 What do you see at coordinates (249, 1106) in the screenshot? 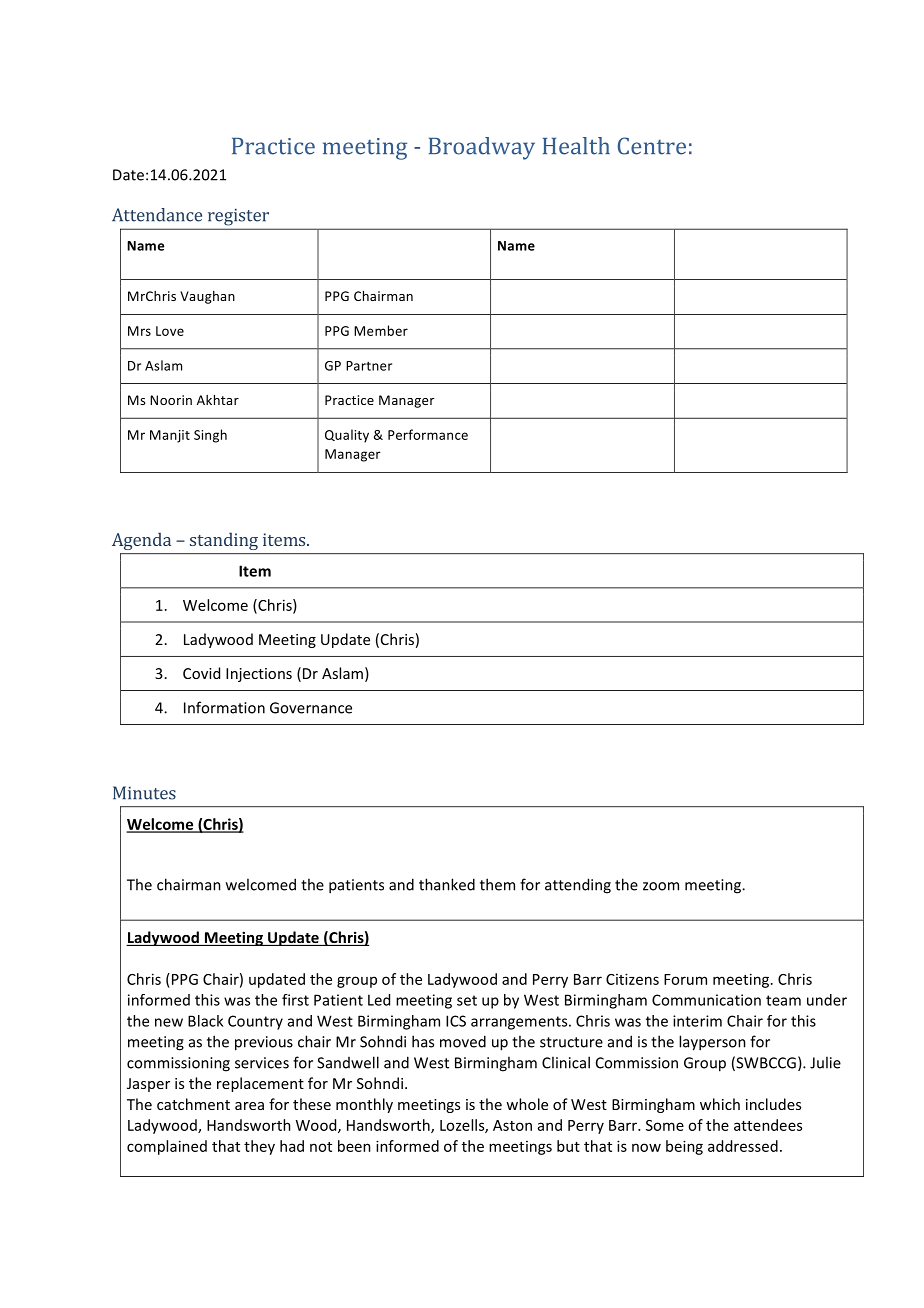
I see `area` at bounding box center [249, 1106].
